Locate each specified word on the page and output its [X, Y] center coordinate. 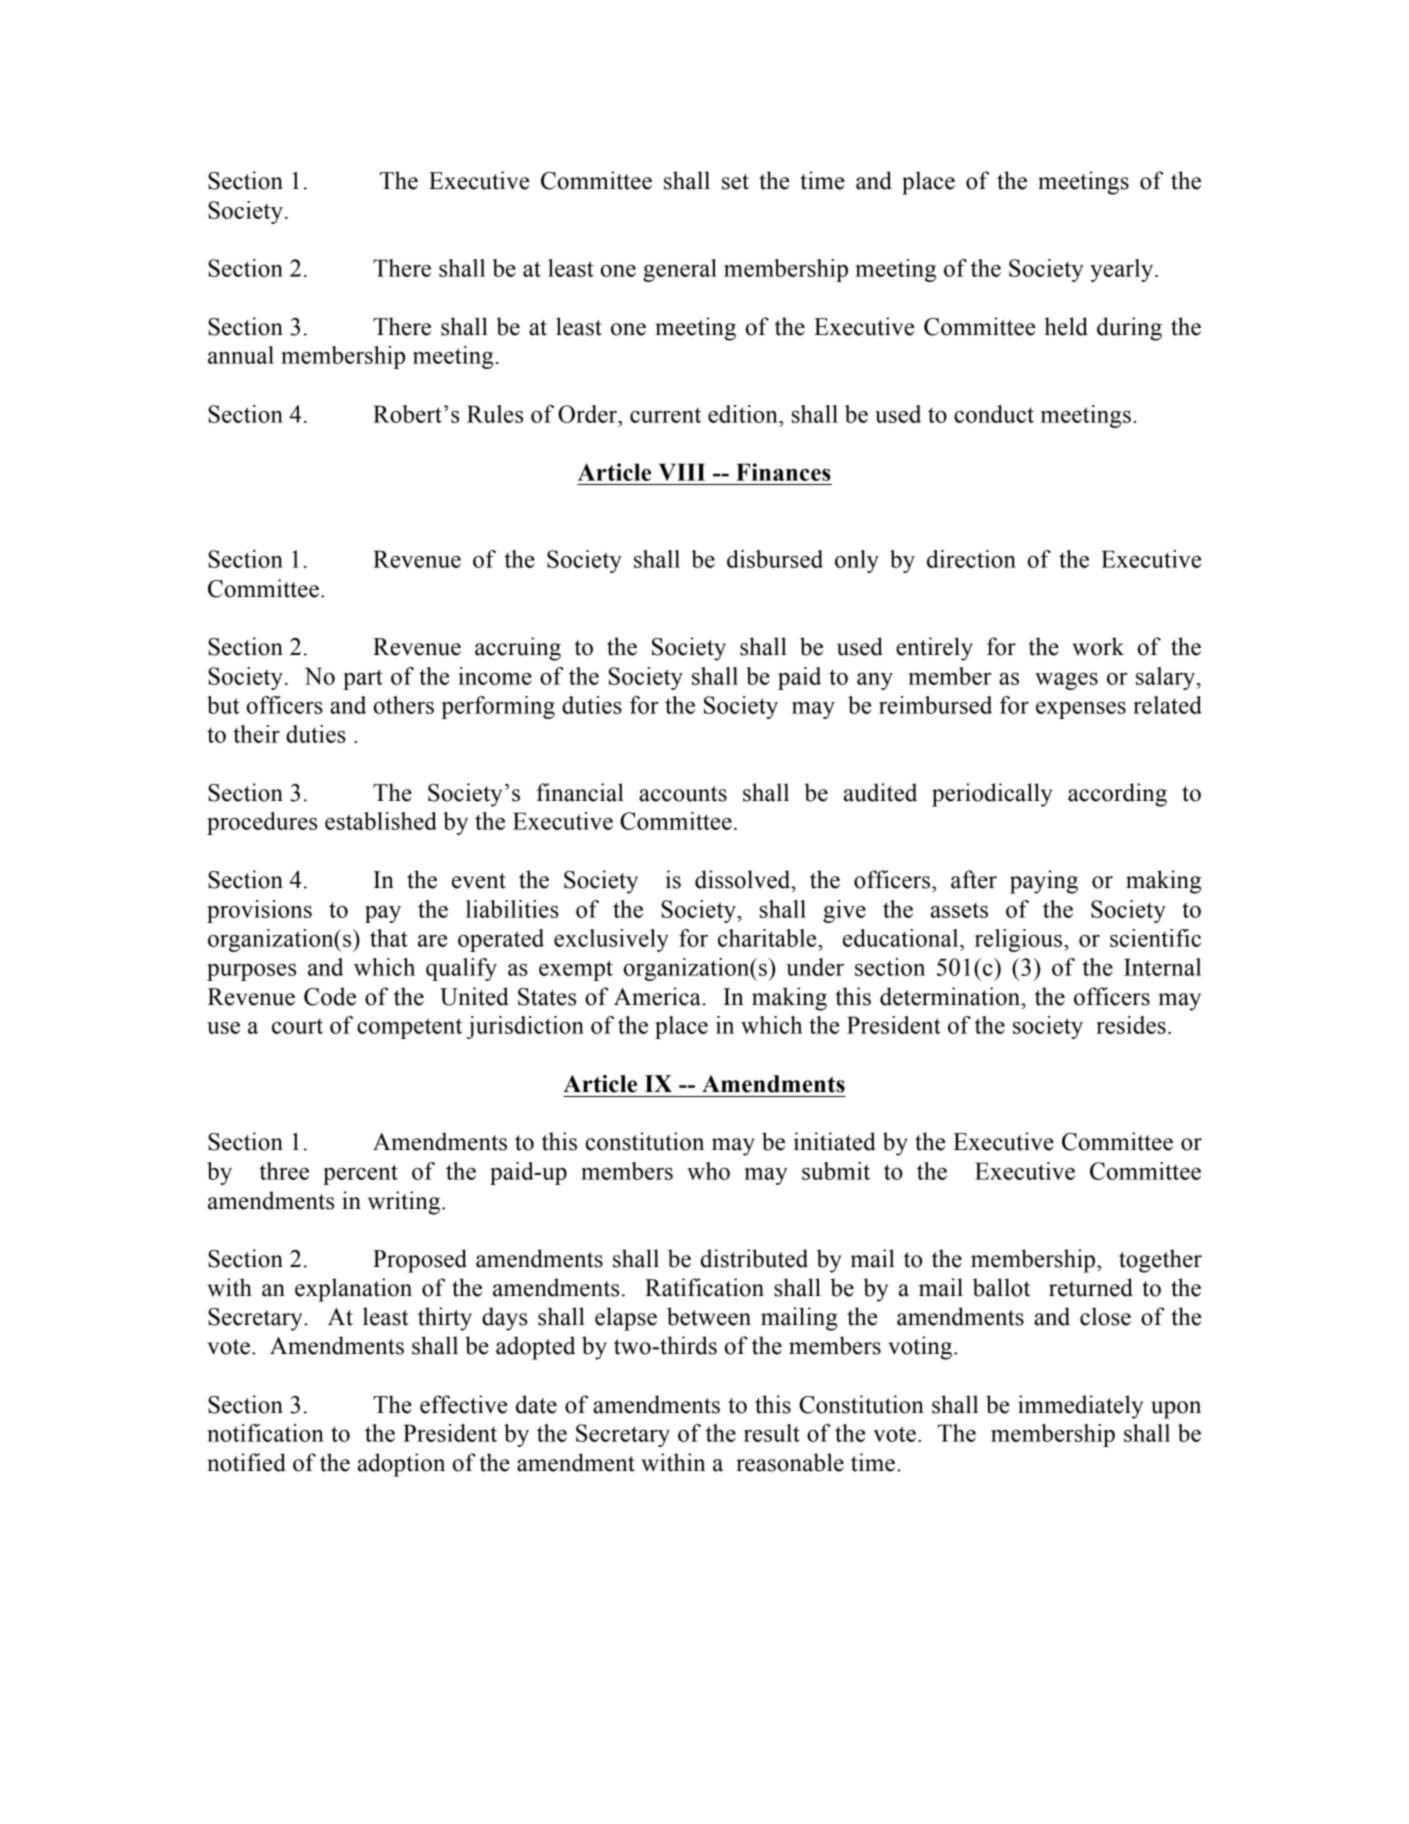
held [1066, 326]
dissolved [744, 879]
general [680, 270]
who [708, 1171]
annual [241, 355]
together [1160, 1261]
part [363, 679]
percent [360, 1174]
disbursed [775, 559]
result [772, 1433]
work [1098, 646]
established [381, 821]
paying [1044, 882]
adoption [401, 1465]
